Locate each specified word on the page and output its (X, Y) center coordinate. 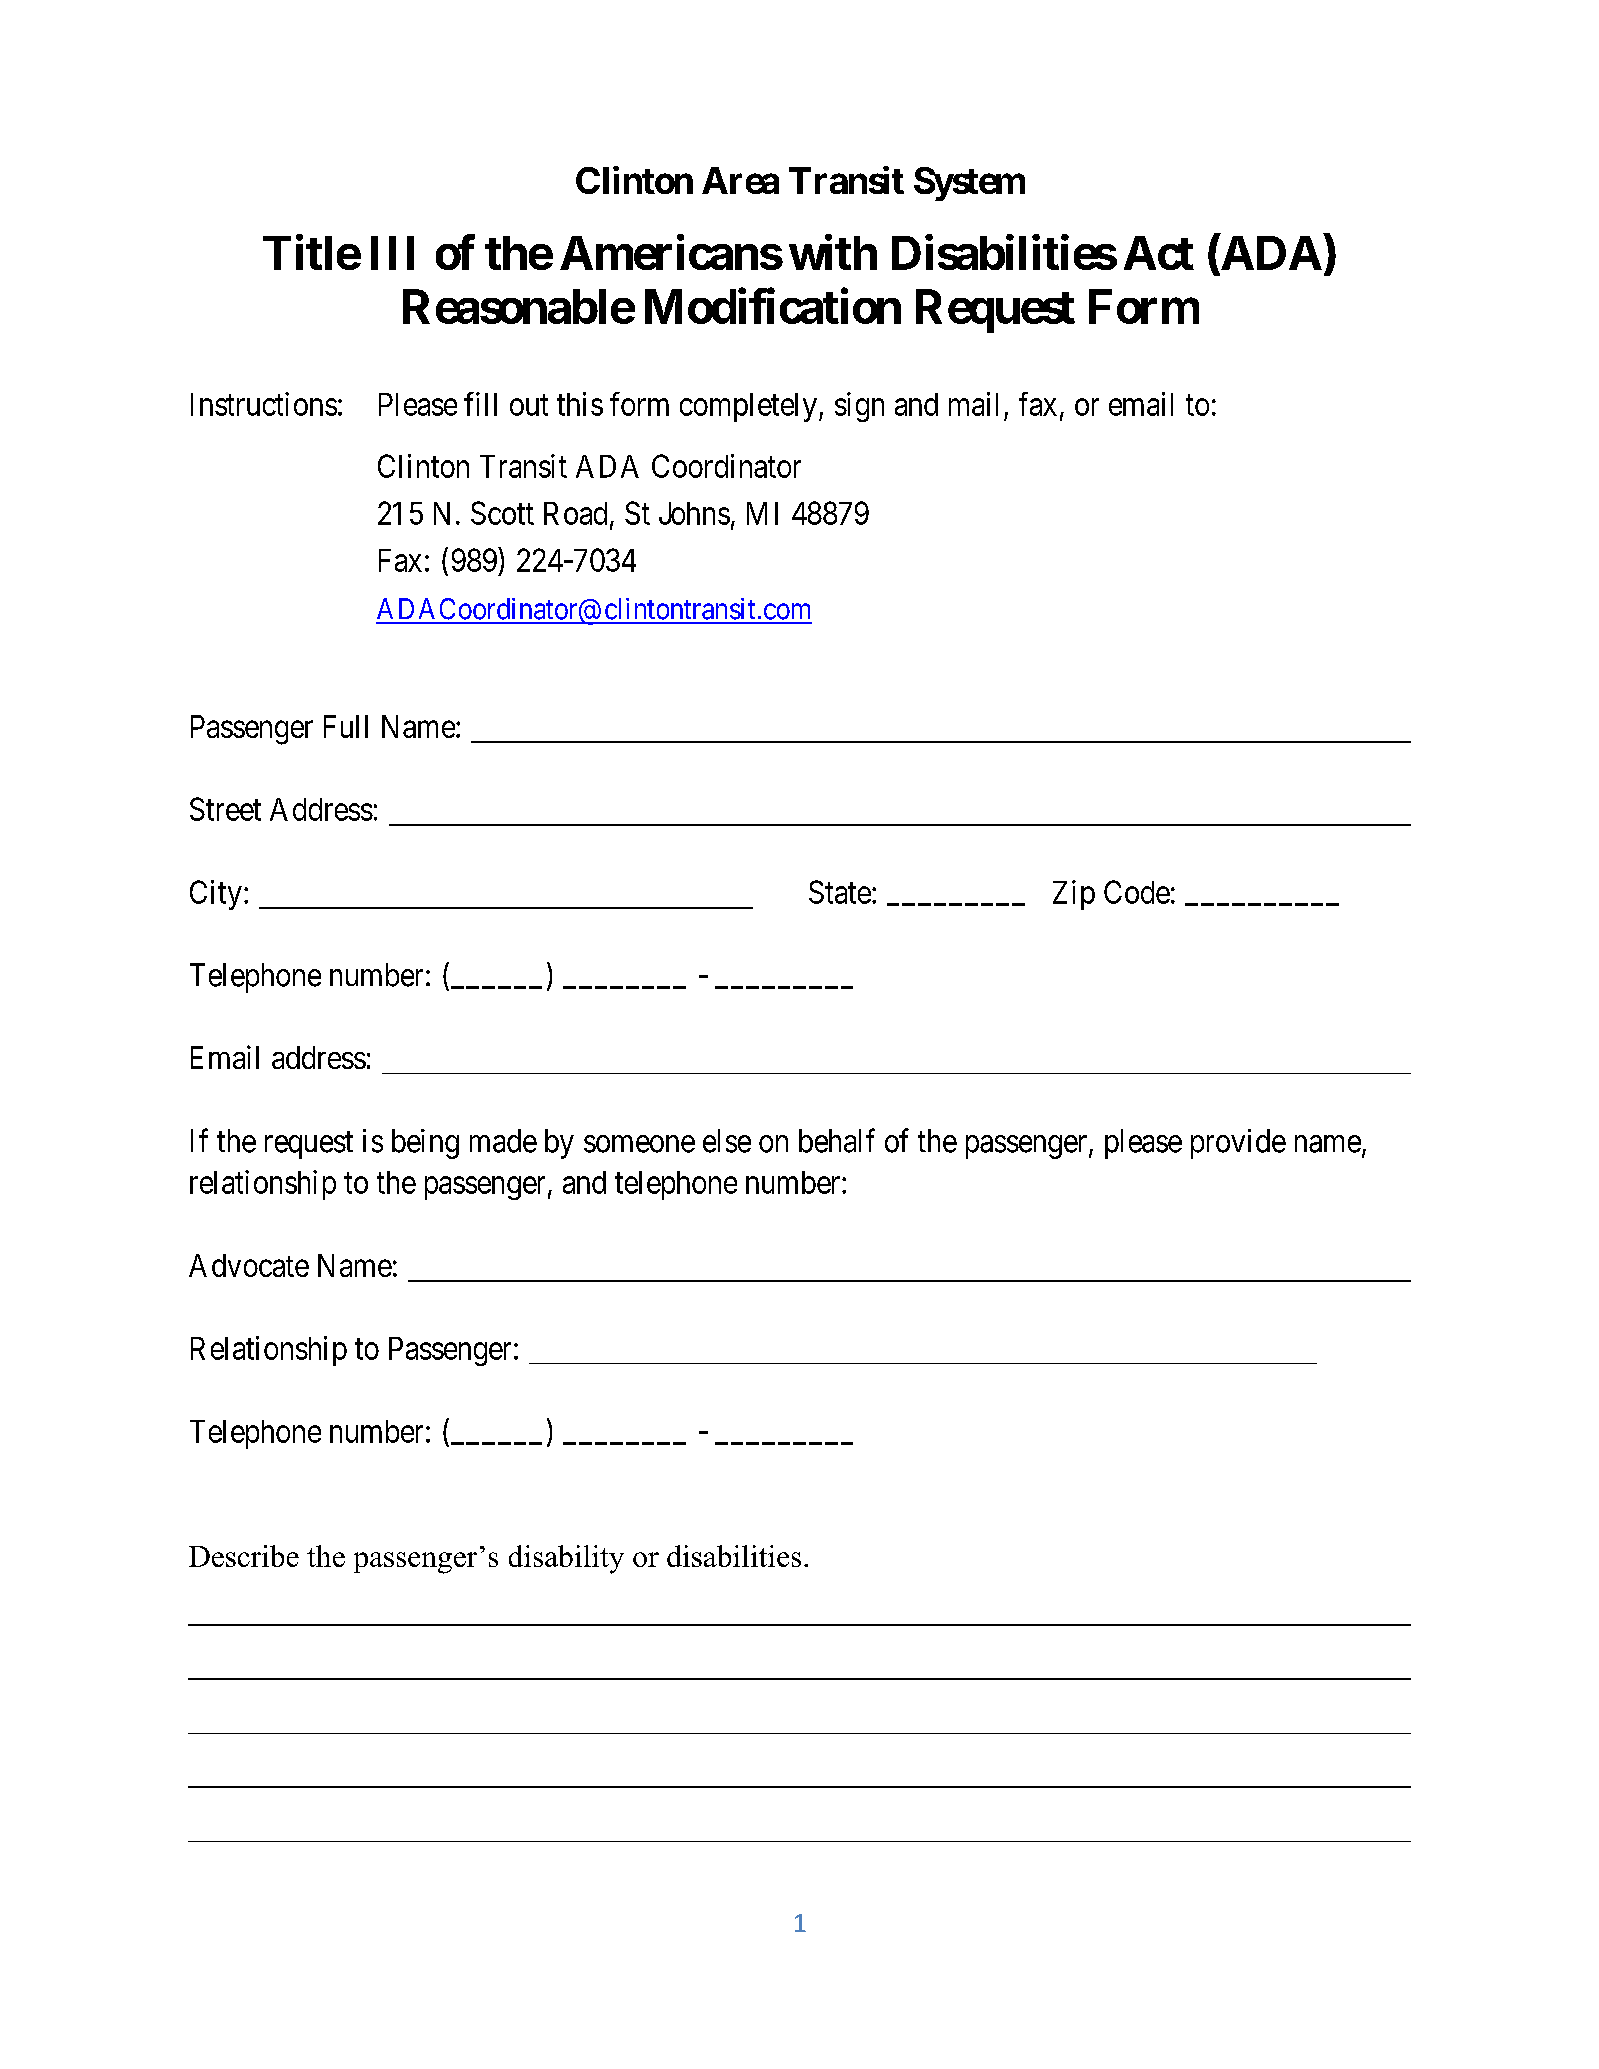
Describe (244, 1556)
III (392, 253)
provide (1238, 1144)
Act (1159, 253)
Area (740, 180)
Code (1137, 892)
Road (575, 513)
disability (566, 1559)
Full (346, 726)
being (425, 1144)
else (727, 1141)
